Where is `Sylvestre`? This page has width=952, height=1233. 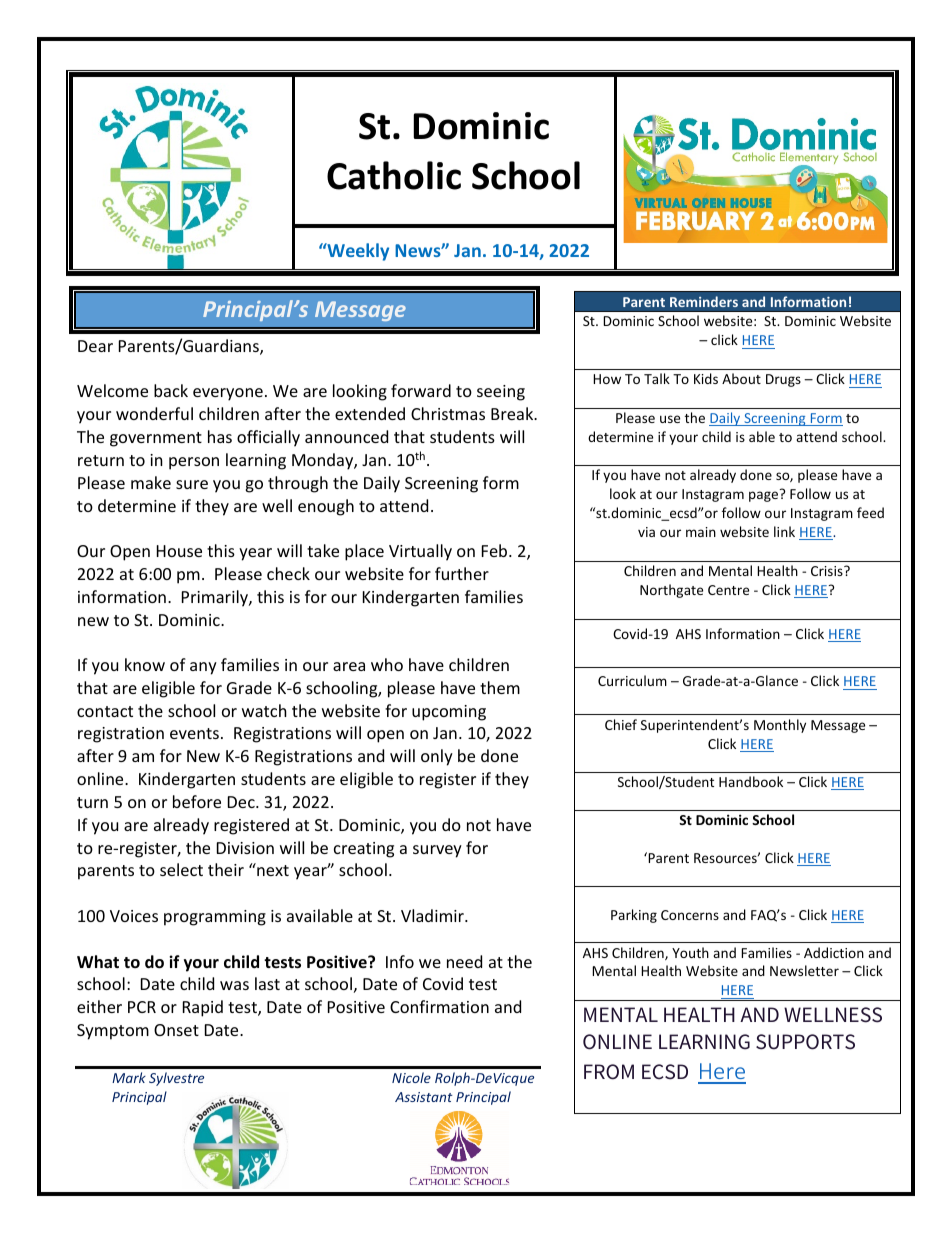
Sylvestre is located at coordinates (176, 1079).
